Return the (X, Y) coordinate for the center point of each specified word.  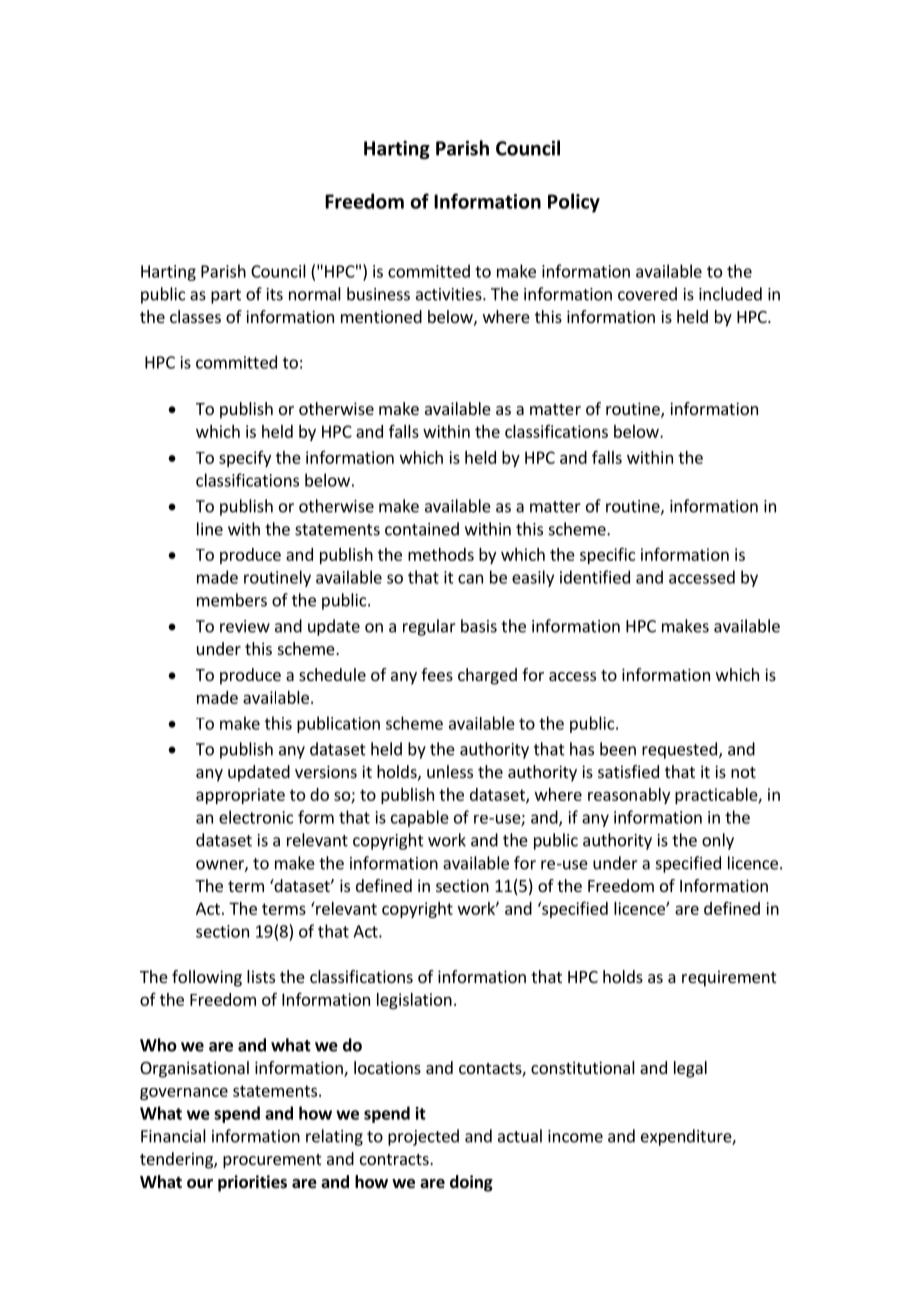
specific (607, 555)
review (245, 626)
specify (245, 459)
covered (647, 294)
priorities (252, 1183)
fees (437, 674)
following (207, 978)
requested (679, 750)
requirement (729, 978)
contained (422, 529)
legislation (414, 1001)
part (226, 296)
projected (423, 1137)
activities (450, 294)
